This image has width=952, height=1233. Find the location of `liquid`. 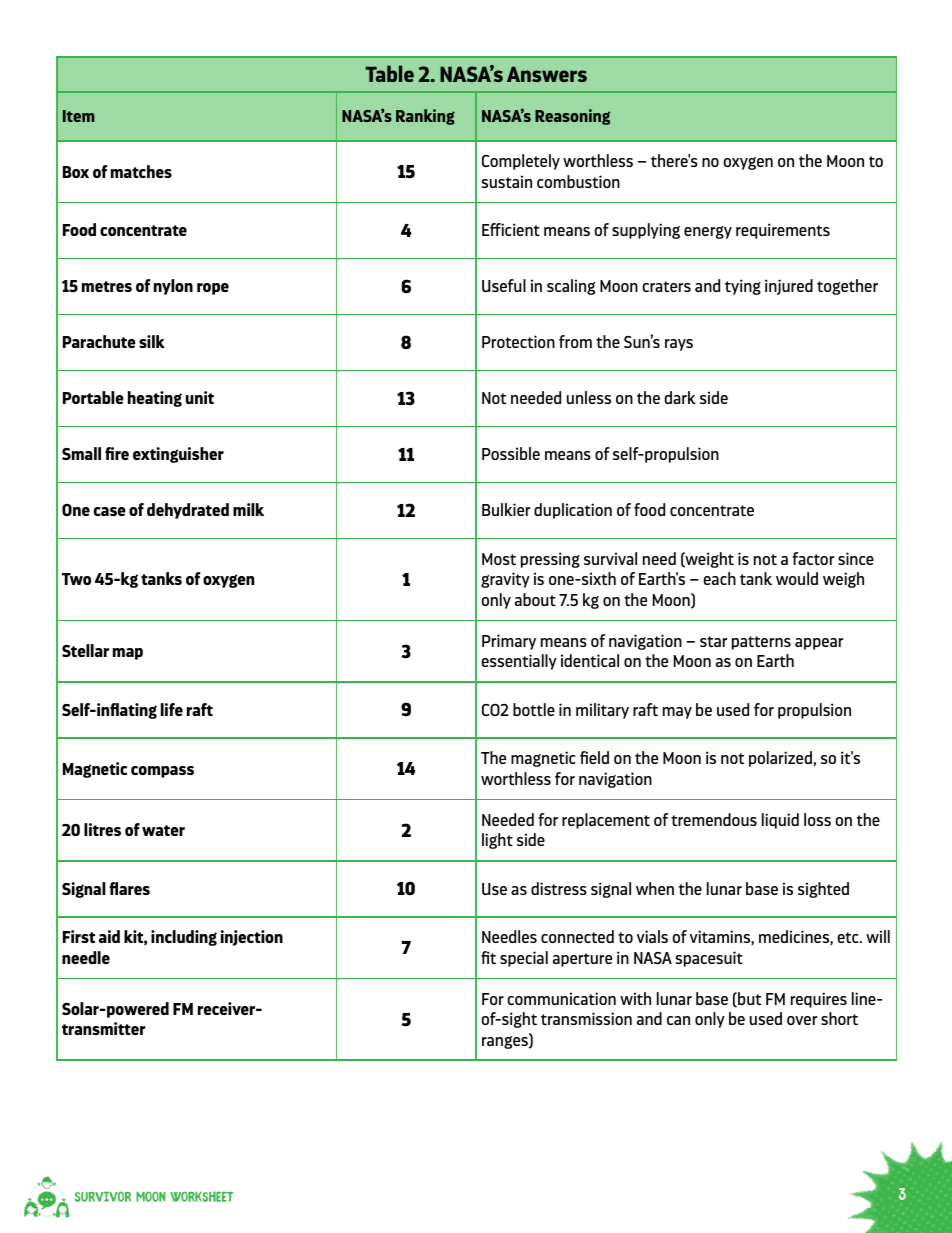

liquid is located at coordinates (780, 821).
